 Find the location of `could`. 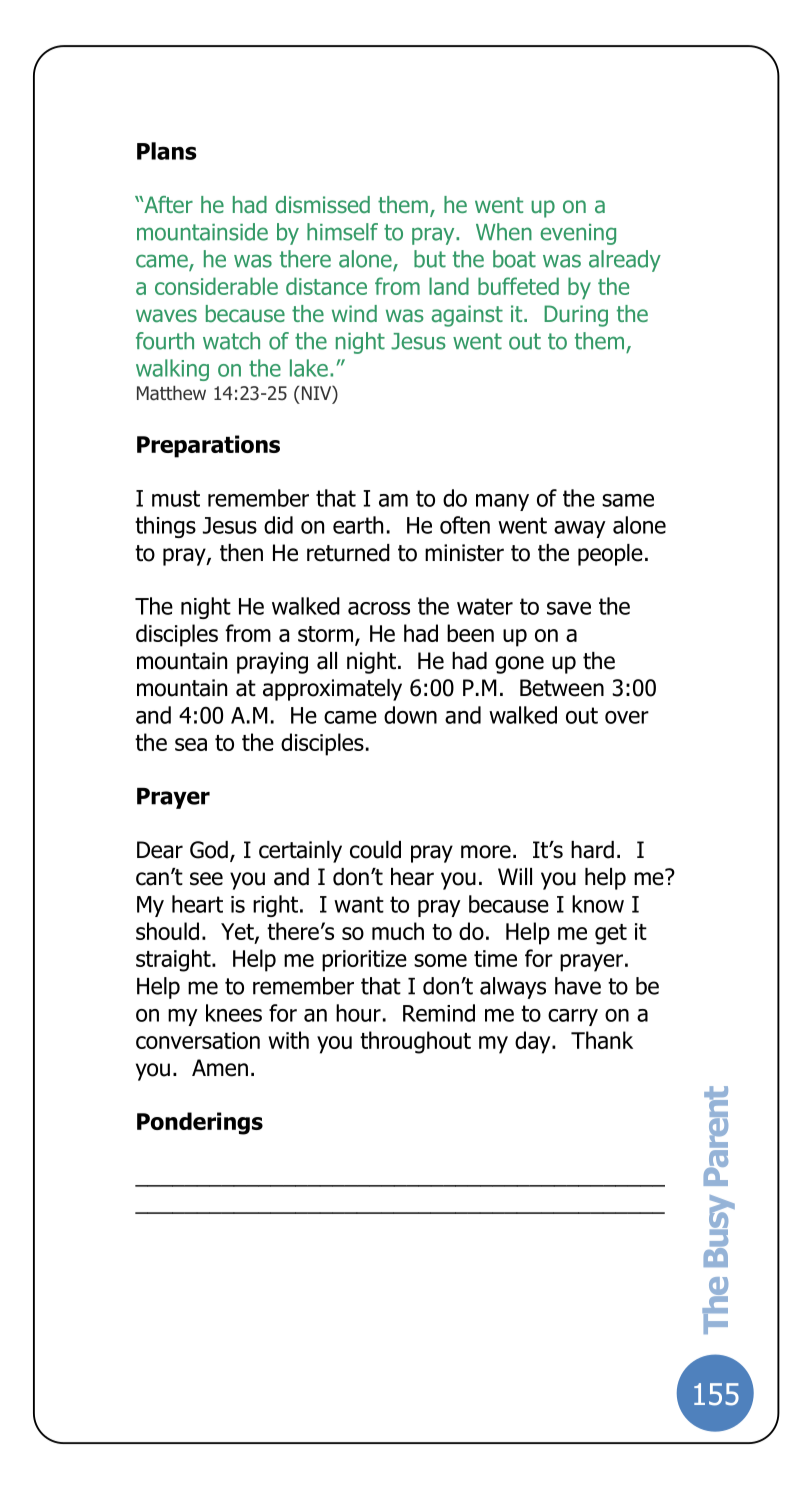

could is located at coordinates (375, 850).
